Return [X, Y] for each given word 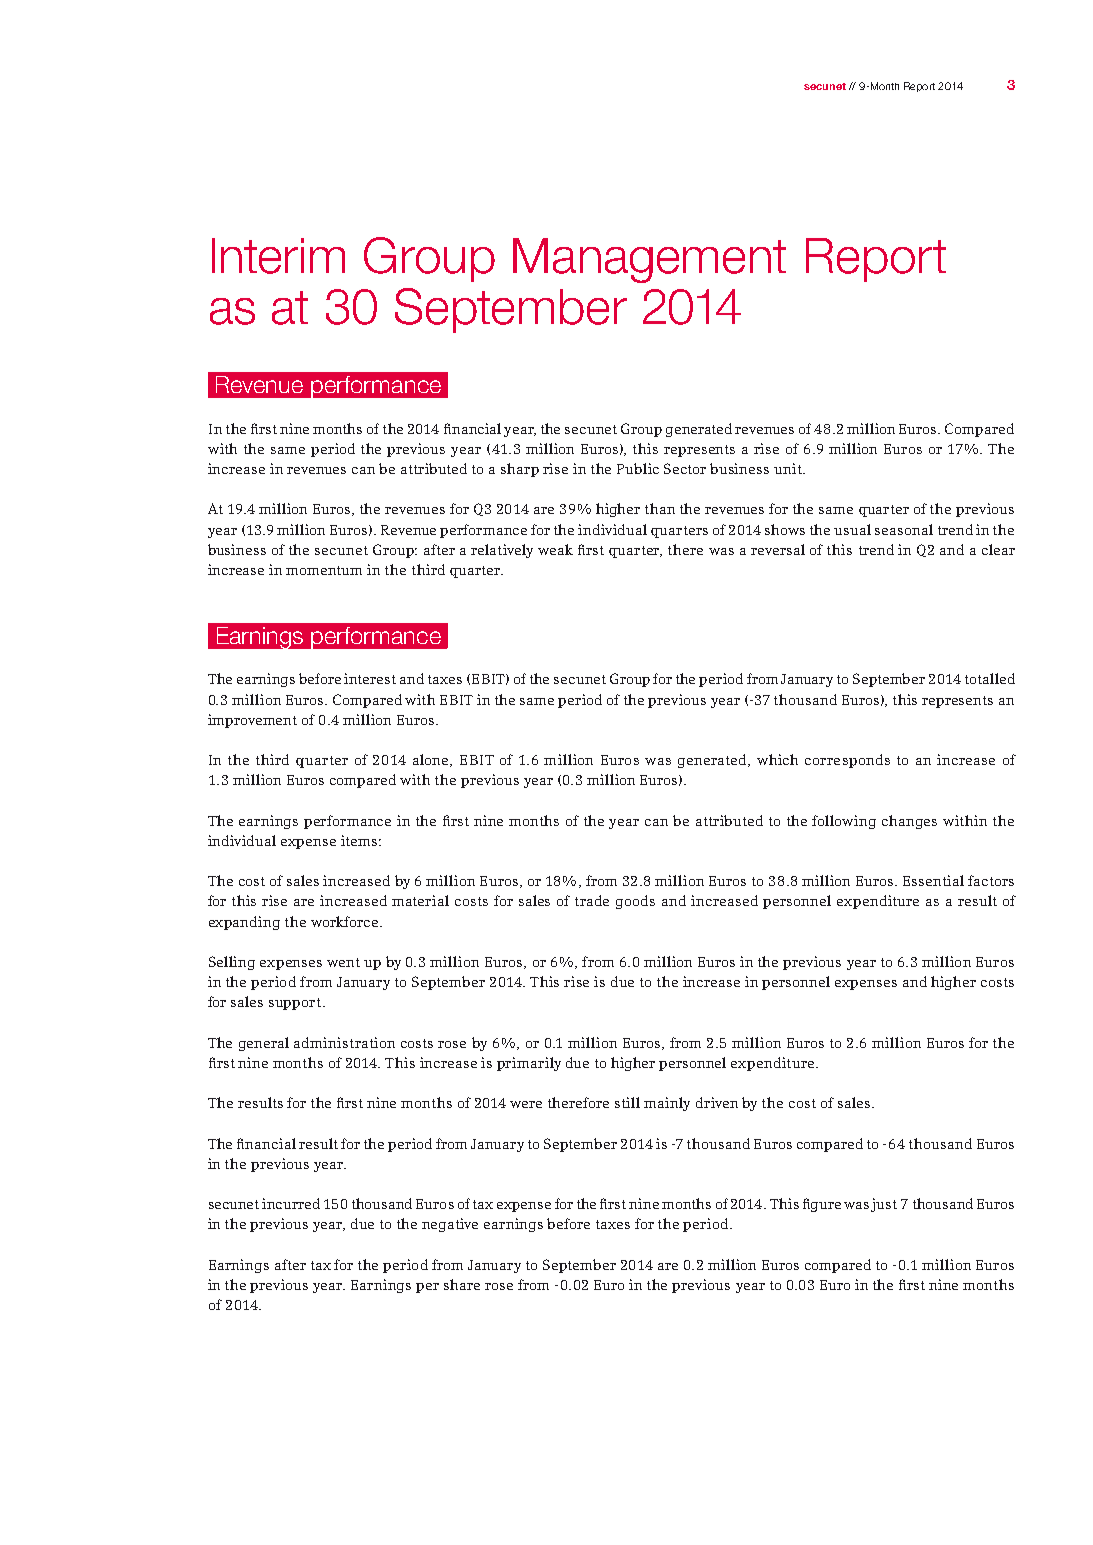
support [295, 1004]
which [777, 759]
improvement [252, 721]
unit [789, 468]
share [462, 1284]
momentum [324, 570]
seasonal [904, 529]
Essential [933, 880]
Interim [278, 256]
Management [649, 260]
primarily [529, 1064]
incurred [291, 1203]
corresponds [847, 761]
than [660, 508]
